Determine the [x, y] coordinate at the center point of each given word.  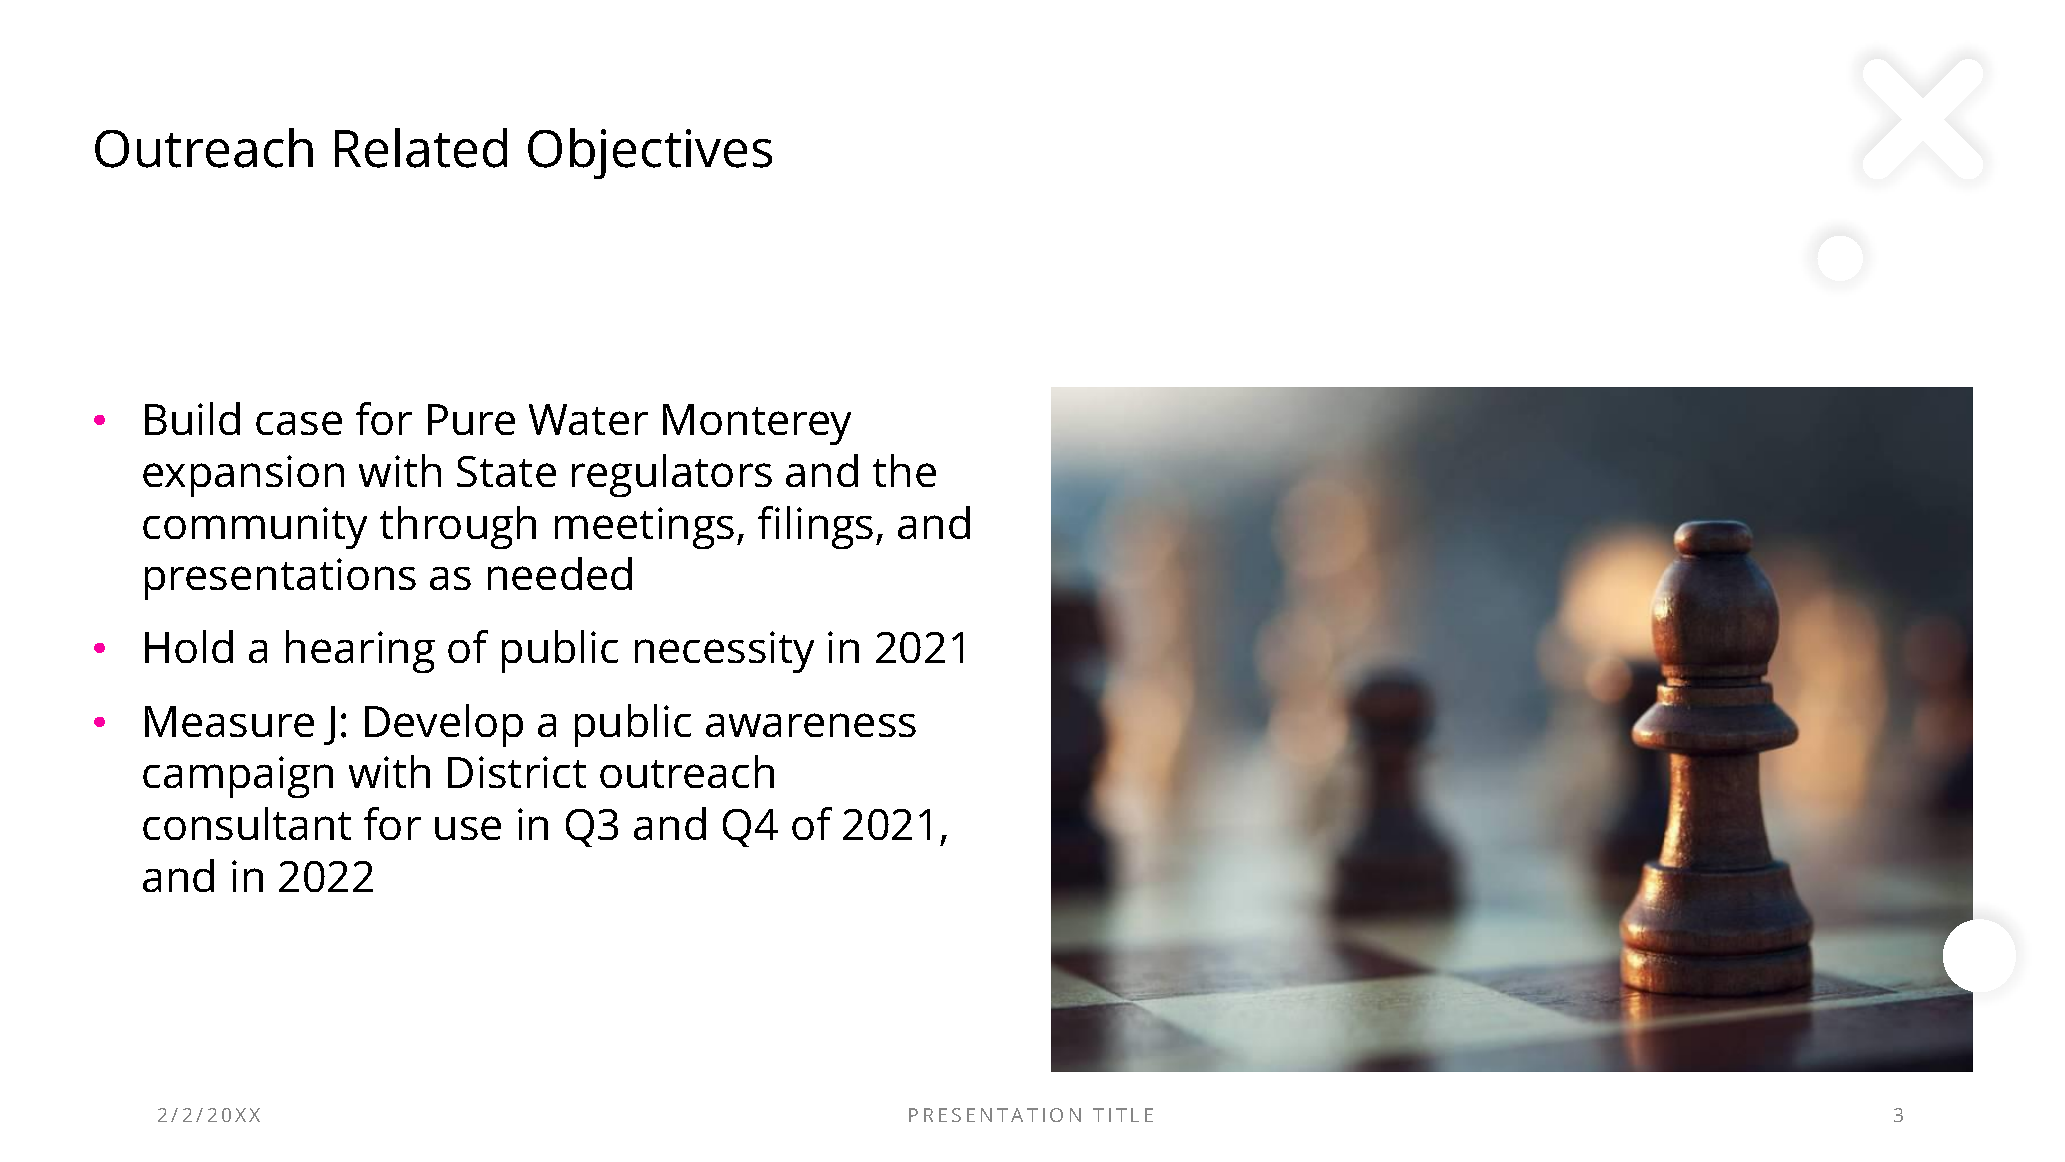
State [506, 471]
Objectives [650, 153]
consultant [247, 823]
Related [421, 148]
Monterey [757, 424]
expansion [243, 476]
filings [815, 527]
